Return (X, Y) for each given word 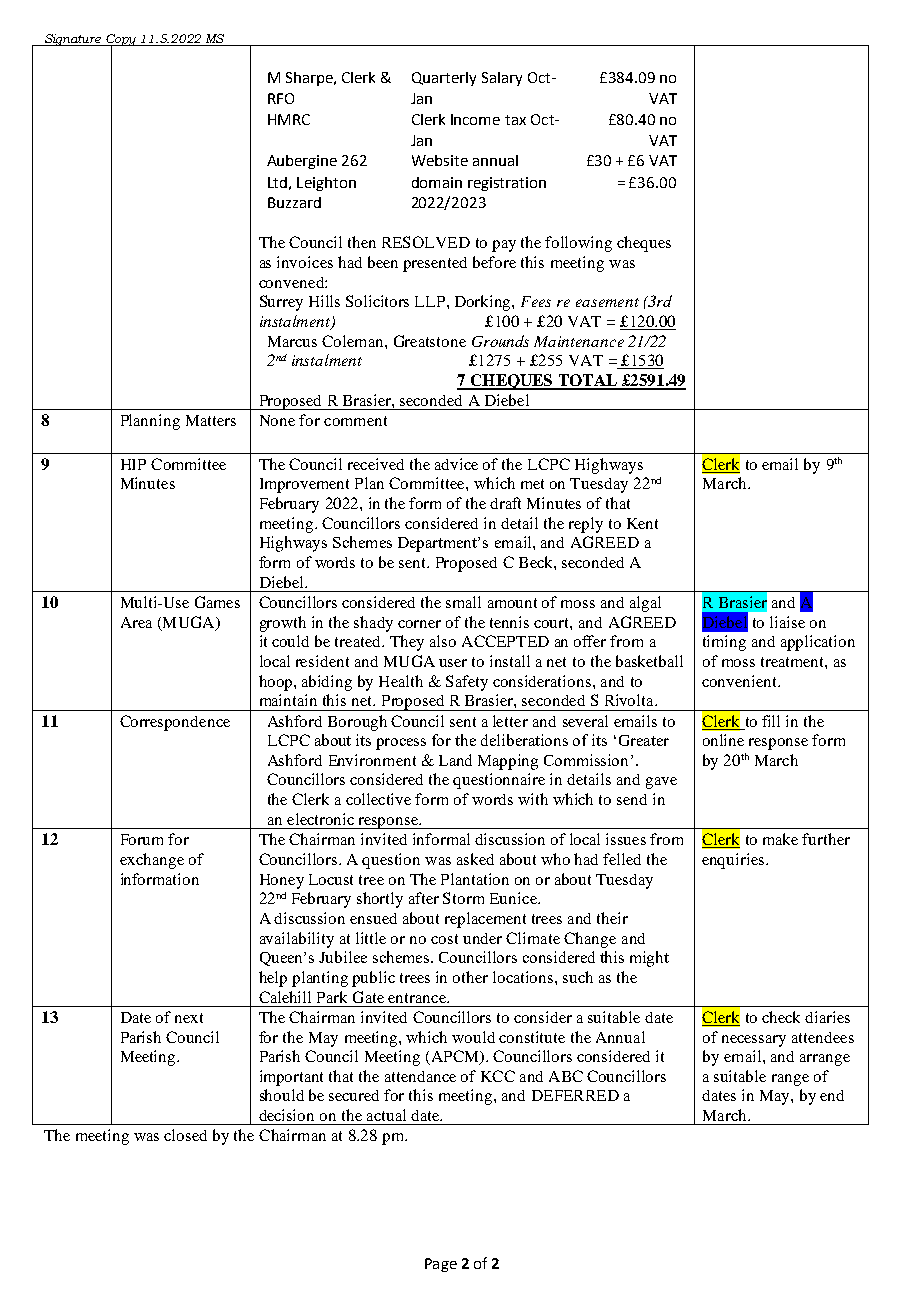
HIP (133, 464)
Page (441, 1265)
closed (185, 1135)
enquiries (734, 861)
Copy (121, 41)
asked (475, 859)
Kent (642, 523)
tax (515, 120)
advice (456, 464)
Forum (142, 839)
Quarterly (444, 79)
